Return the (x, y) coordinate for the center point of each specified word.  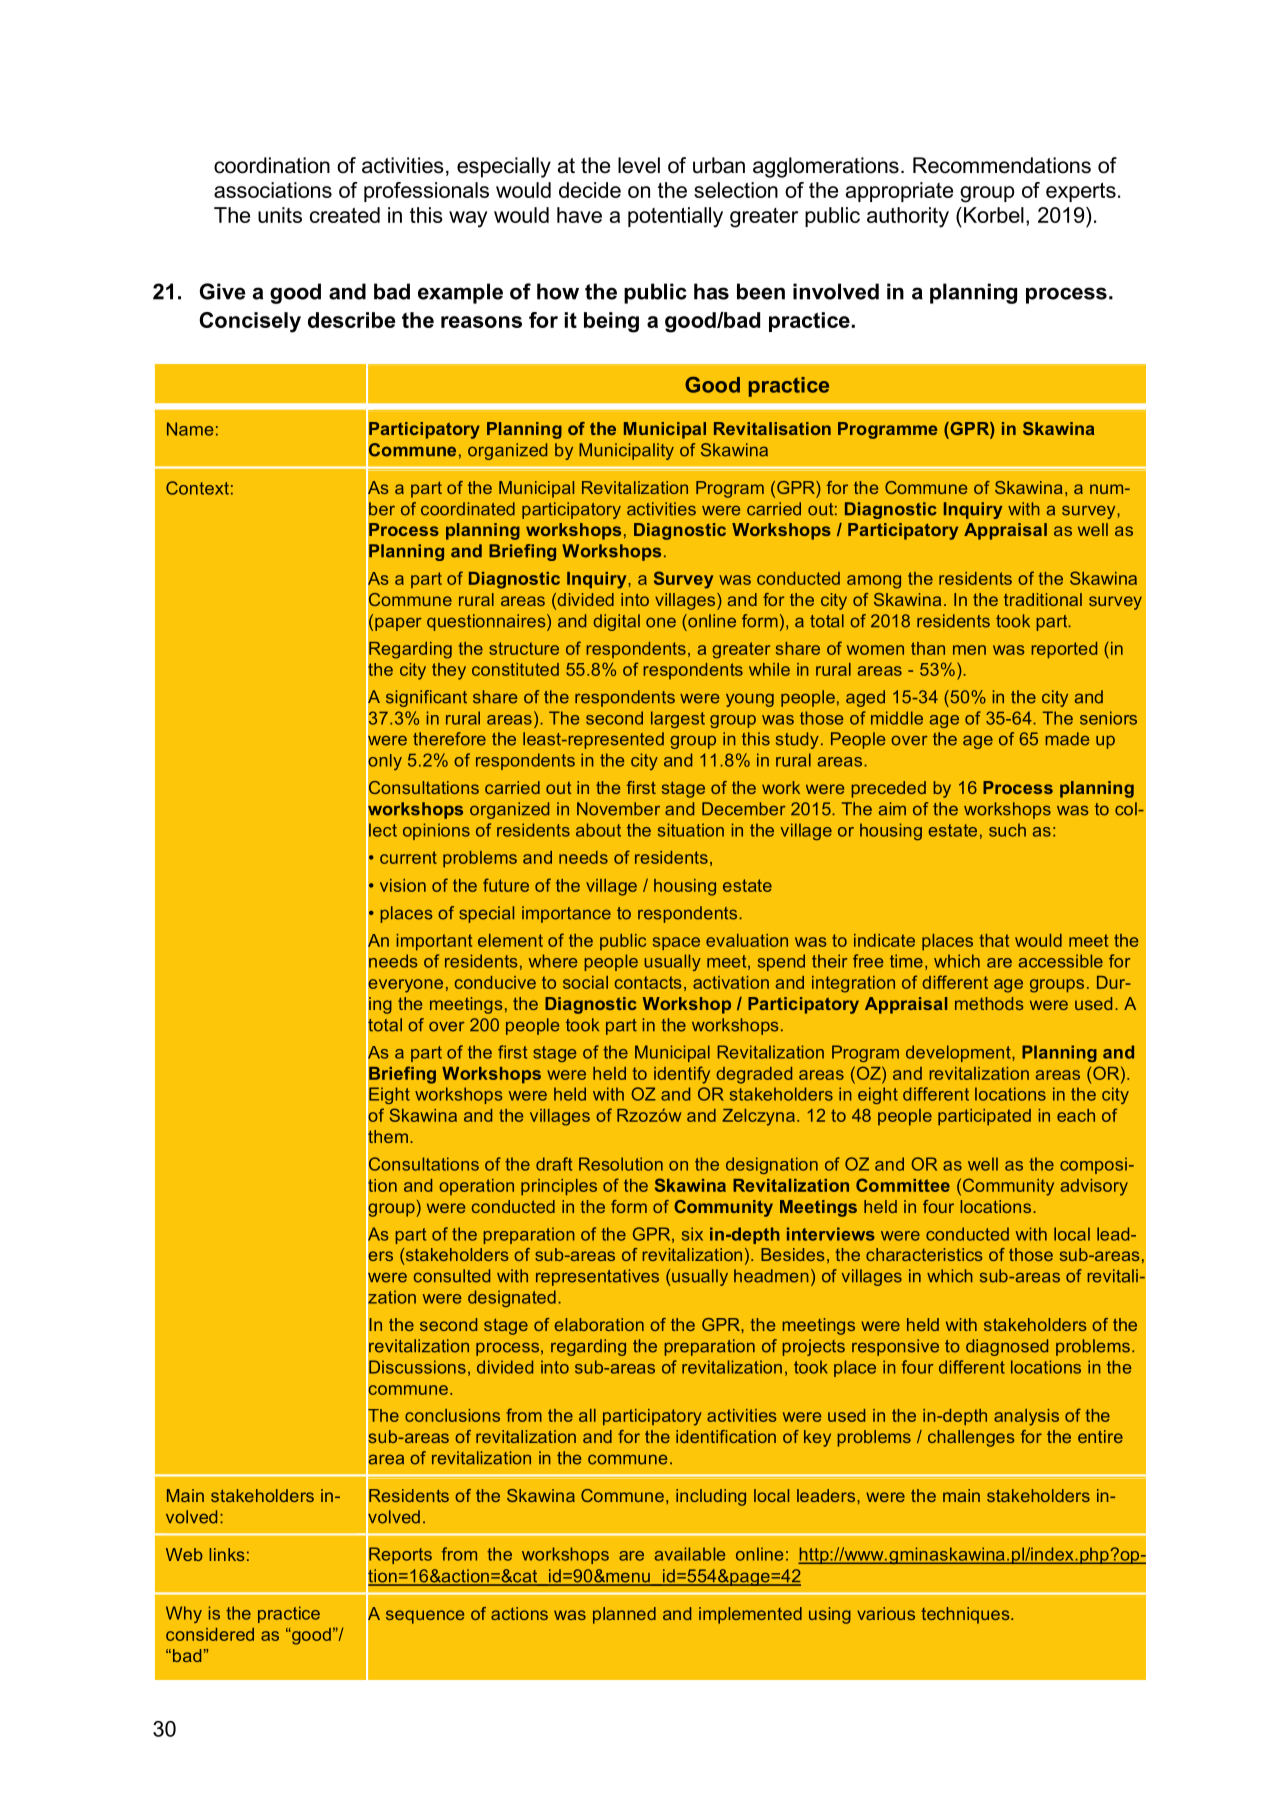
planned (624, 1615)
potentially (675, 217)
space (676, 943)
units (280, 215)
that (994, 940)
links (226, 1554)
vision (403, 885)
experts (1081, 192)
